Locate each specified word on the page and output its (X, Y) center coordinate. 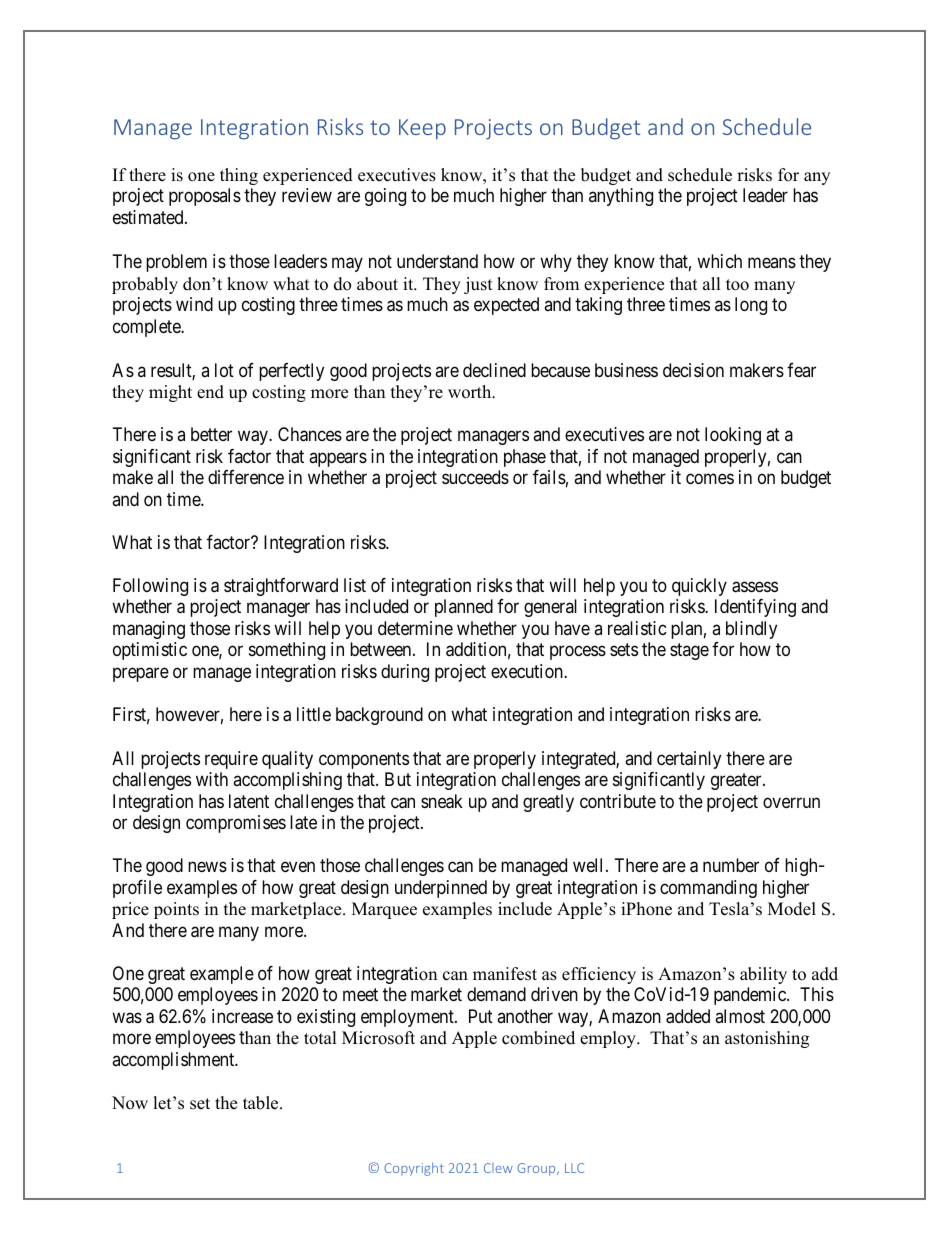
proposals (205, 197)
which (719, 261)
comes (710, 479)
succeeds (475, 477)
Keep (422, 129)
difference (246, 477)
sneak (442, 801)
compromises (236, 824)
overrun (791, 802)
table (262, 1103)
